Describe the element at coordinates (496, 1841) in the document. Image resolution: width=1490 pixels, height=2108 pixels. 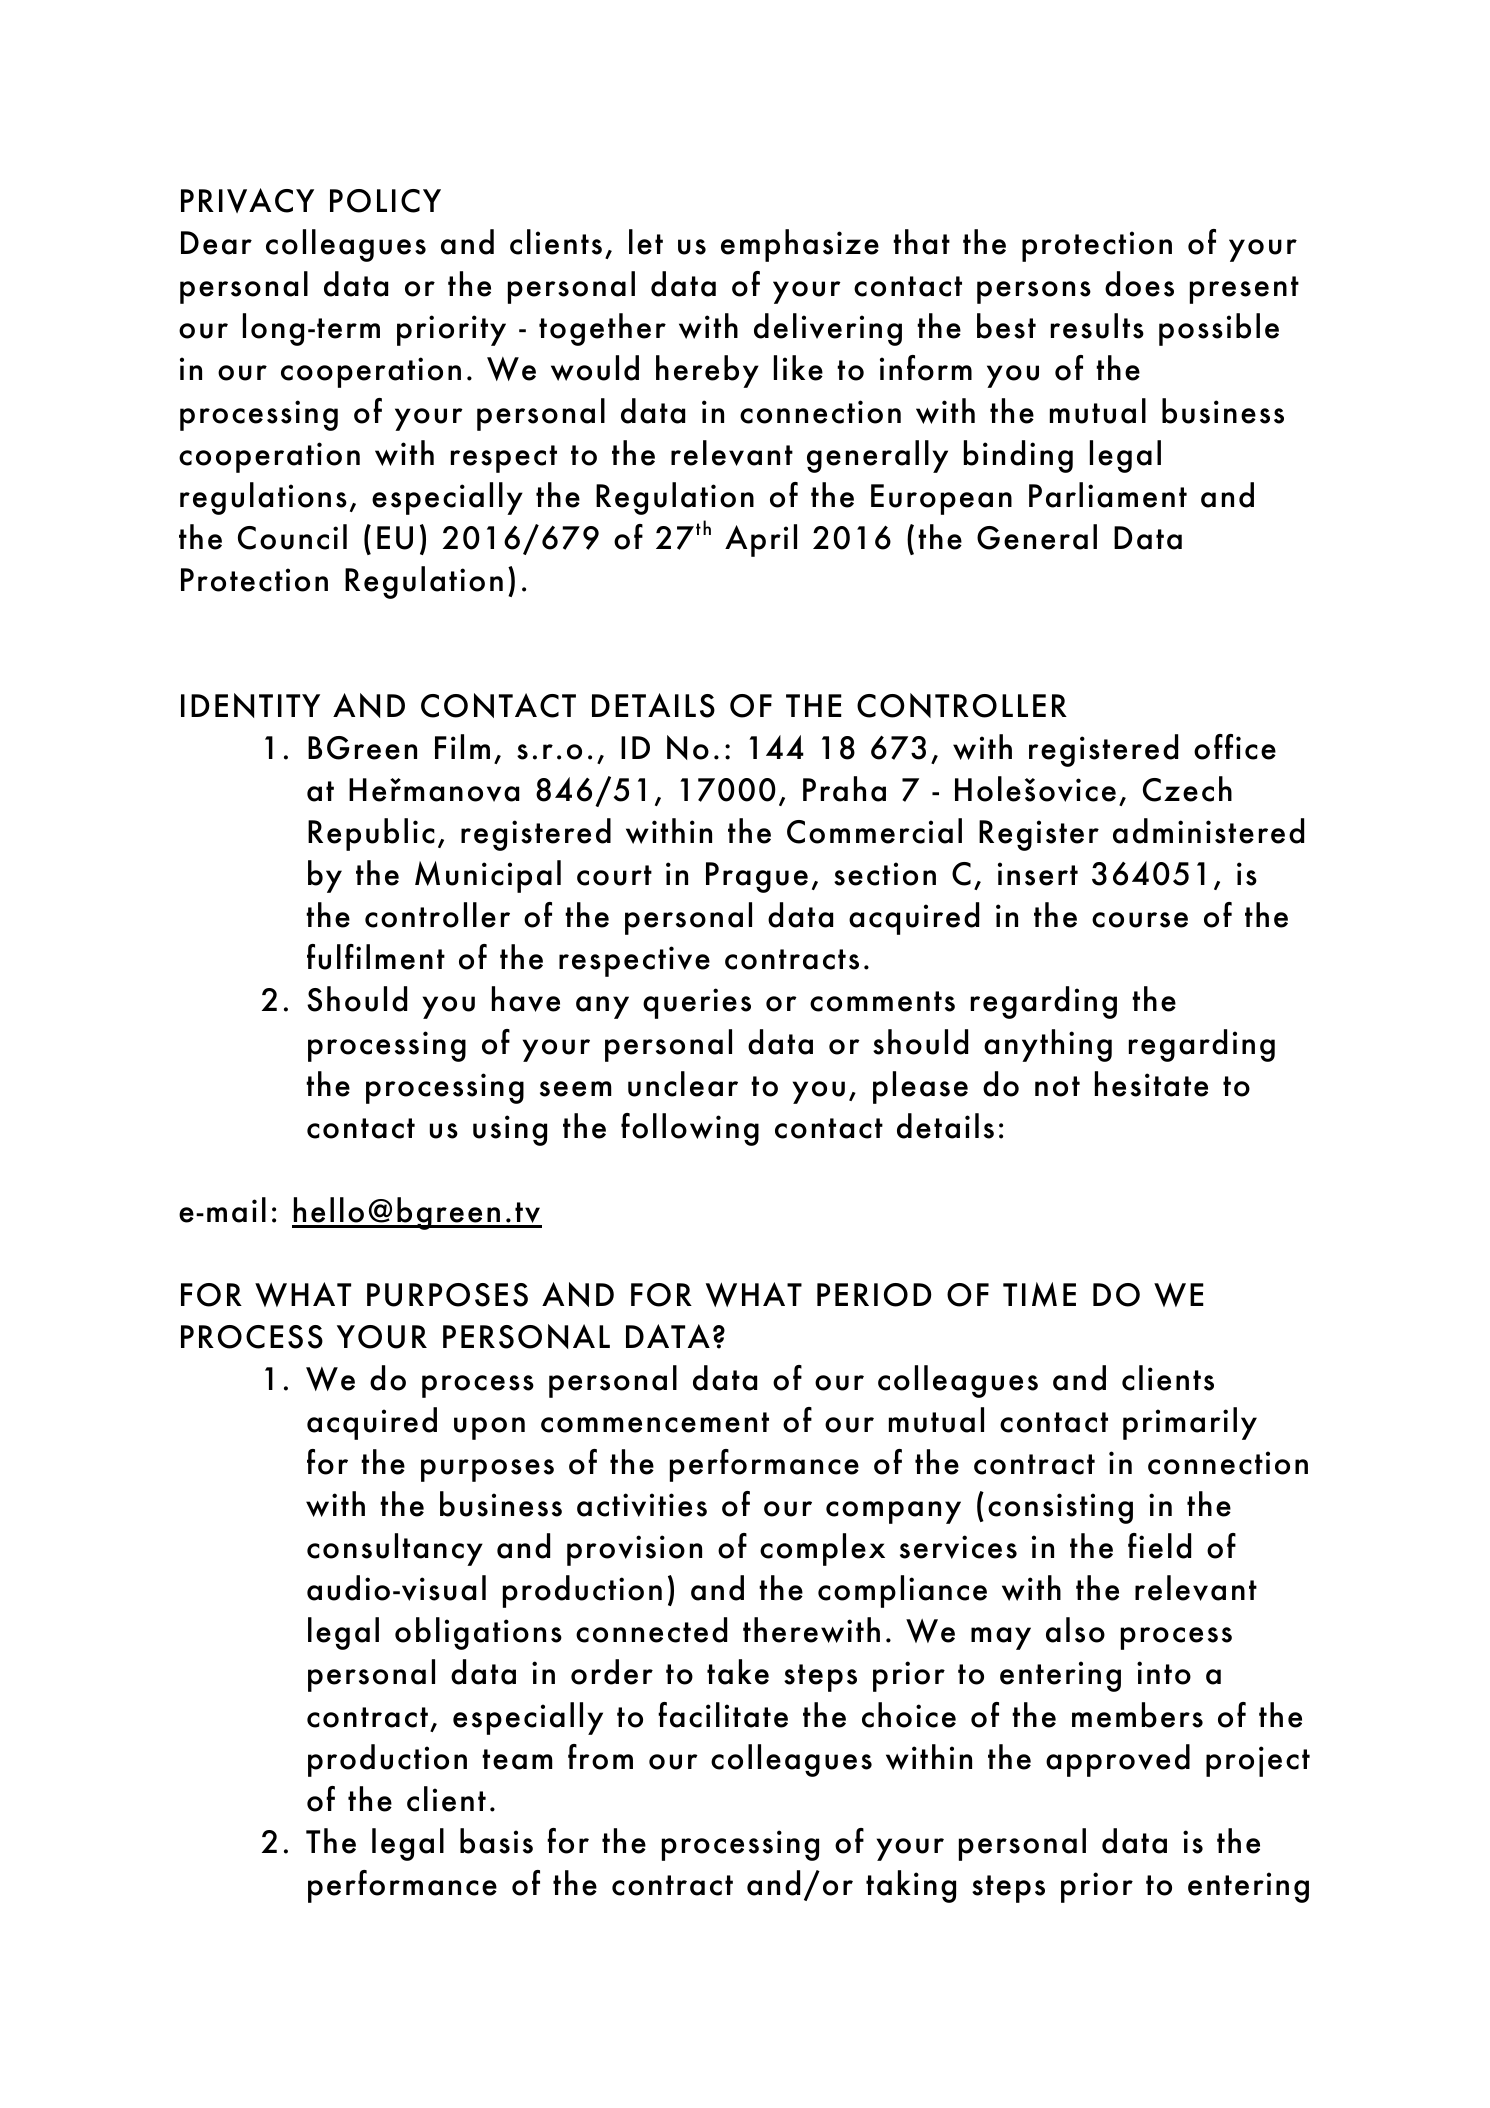
I see `basis` at that location.
